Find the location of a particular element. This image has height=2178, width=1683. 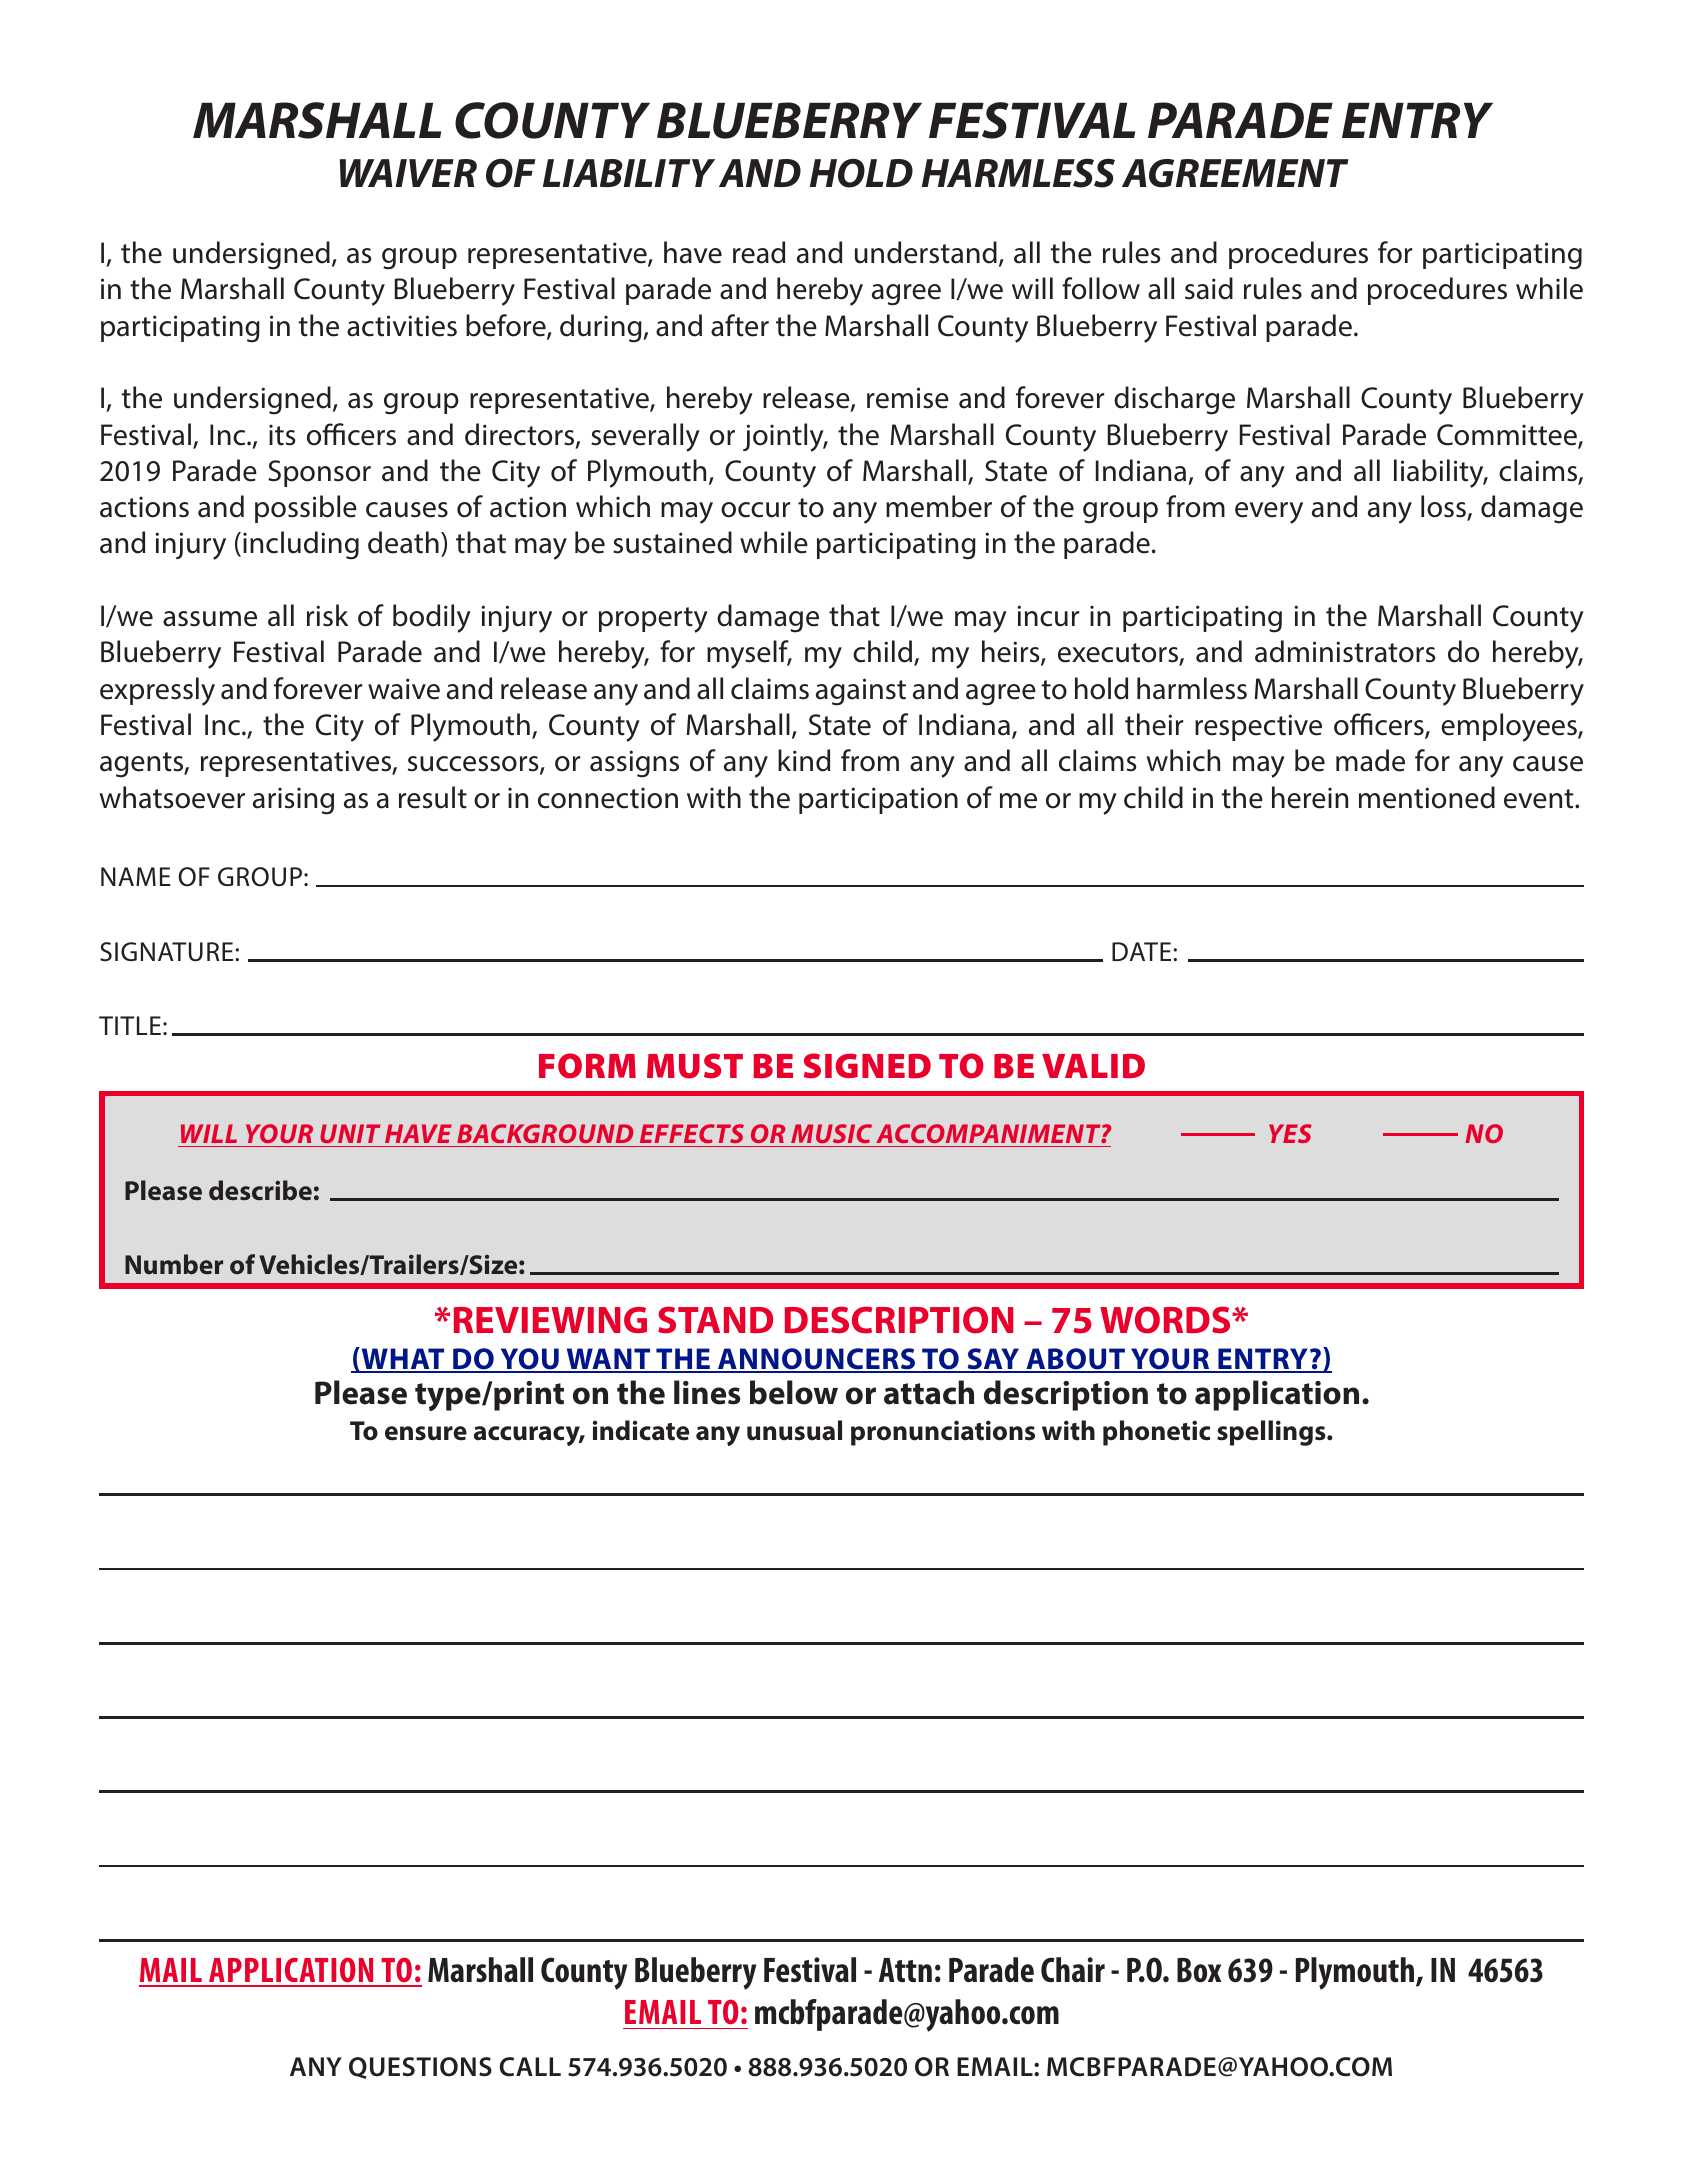

unusual is located at coordinates (794, 1430).
